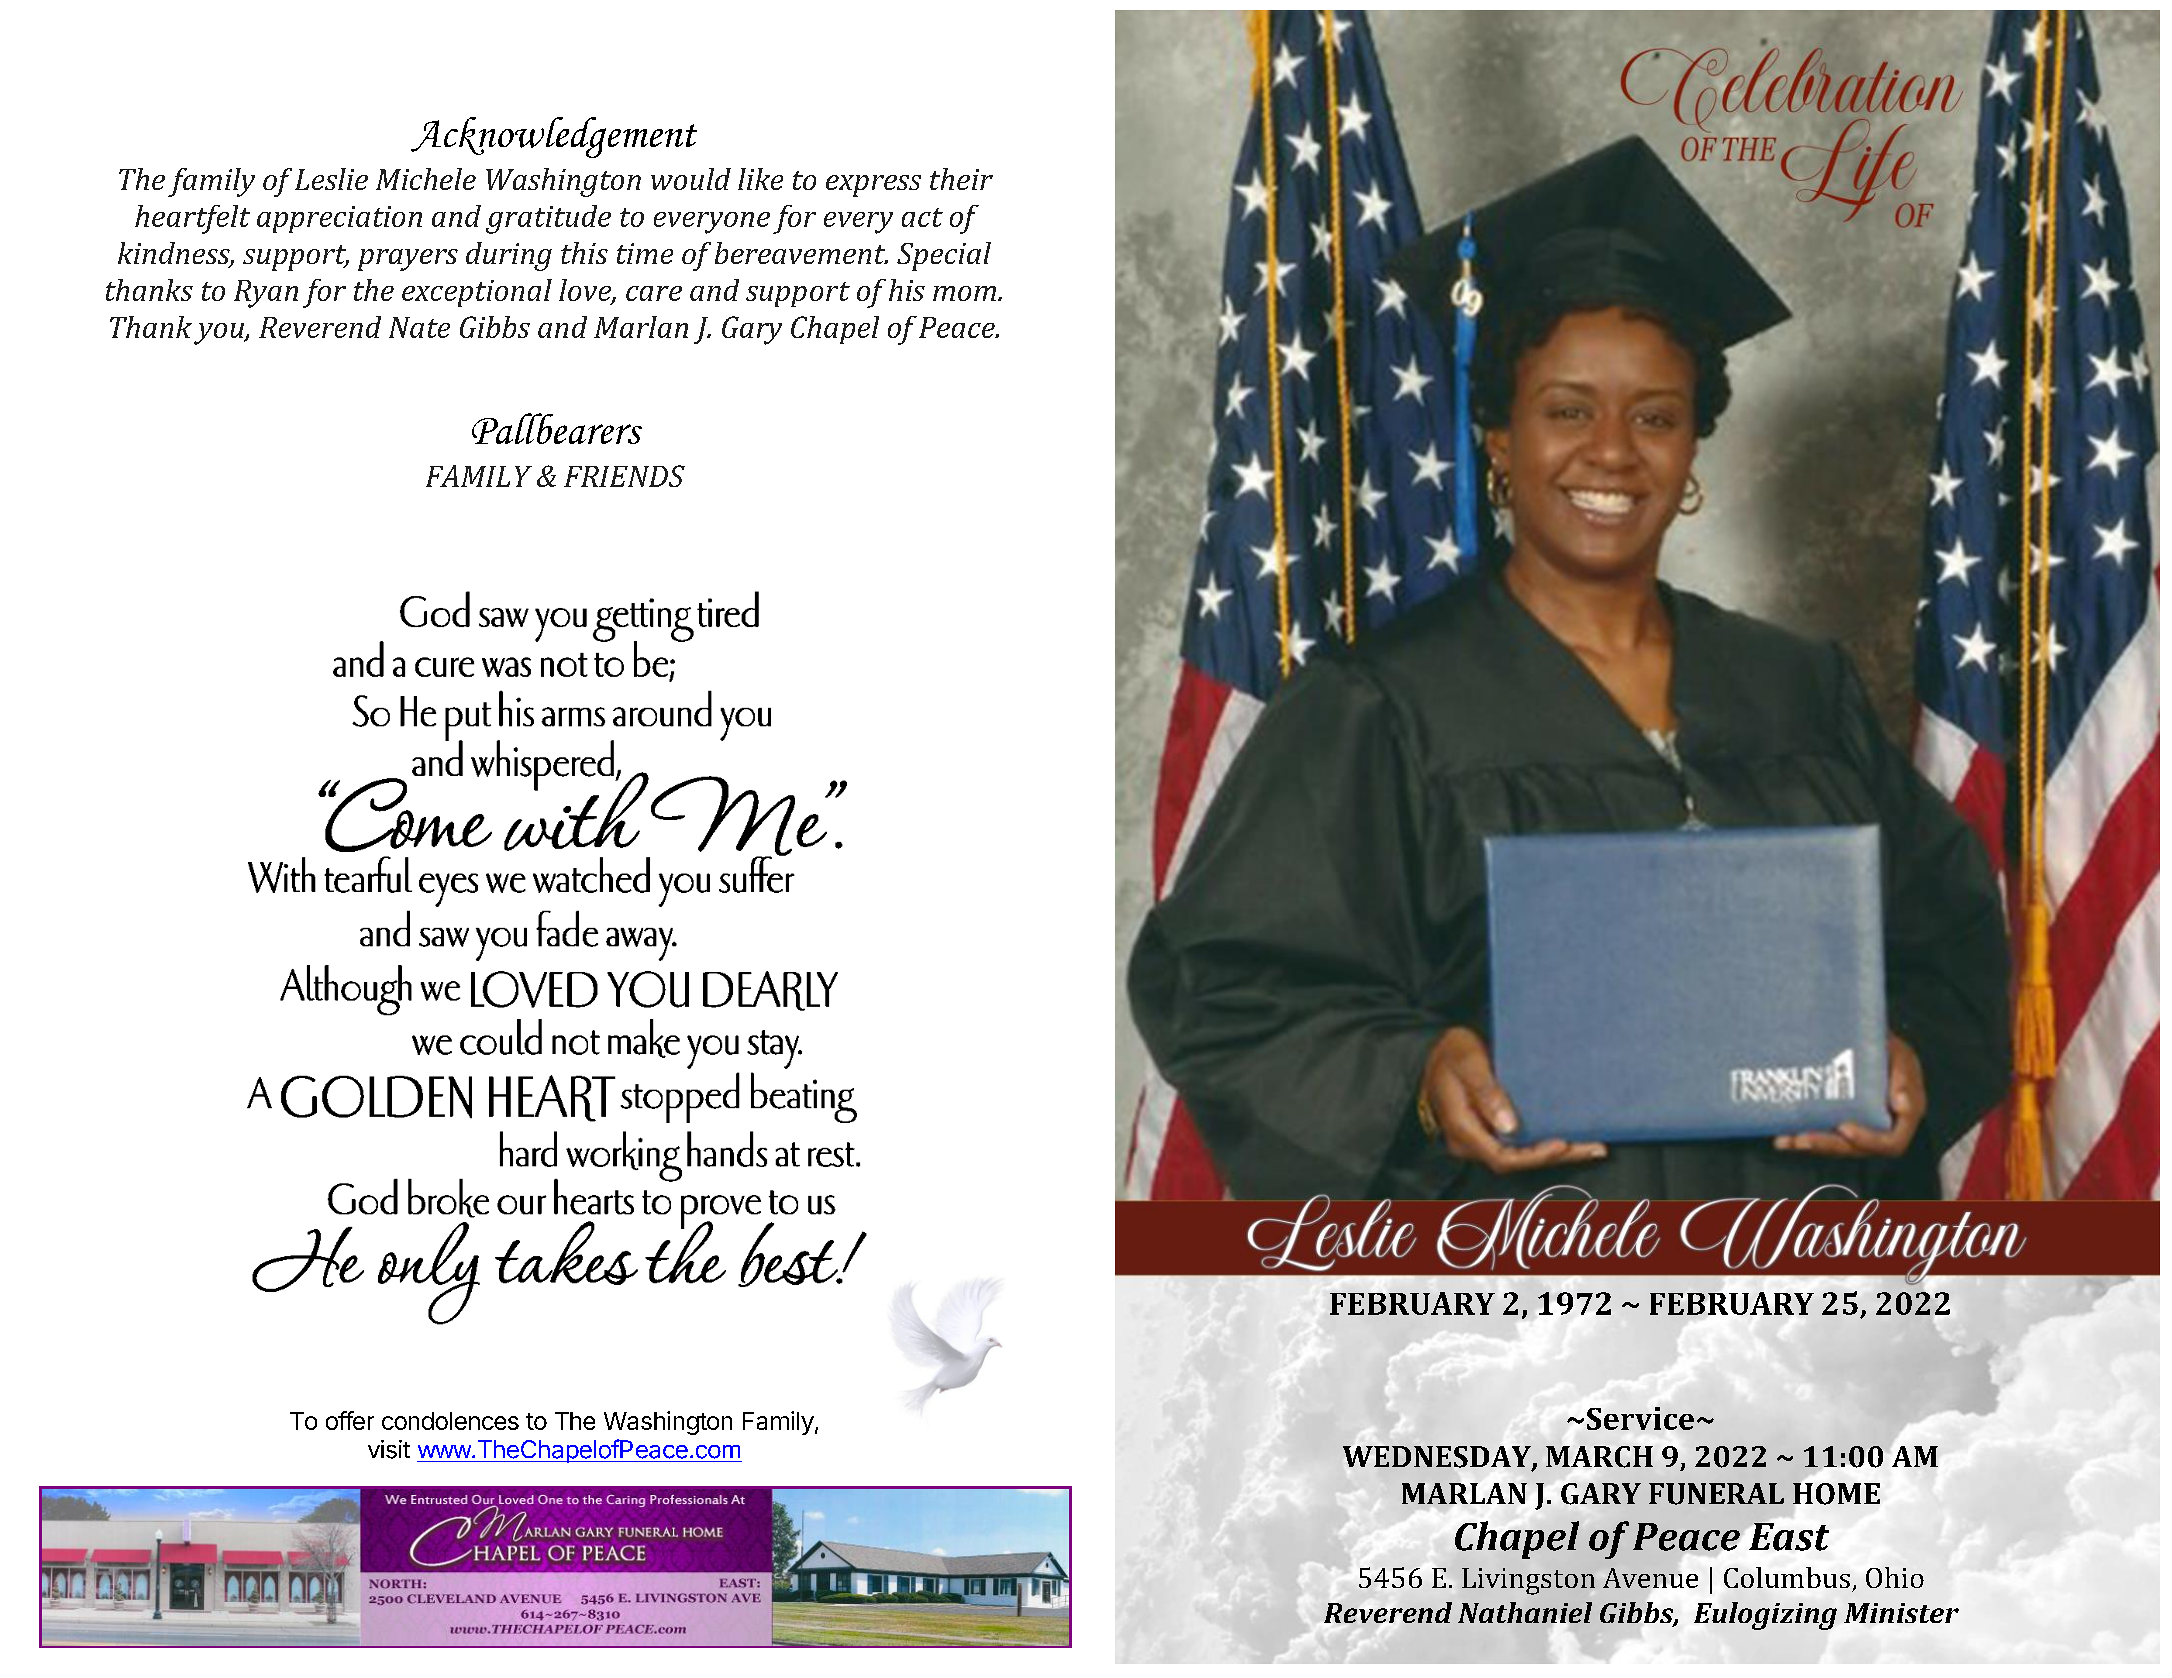 The image size is (2172, 1678). What do you see at coordinates (624, 476) in the screenshot?
I see `FRIENDS` at bounding box center [624, 476].
